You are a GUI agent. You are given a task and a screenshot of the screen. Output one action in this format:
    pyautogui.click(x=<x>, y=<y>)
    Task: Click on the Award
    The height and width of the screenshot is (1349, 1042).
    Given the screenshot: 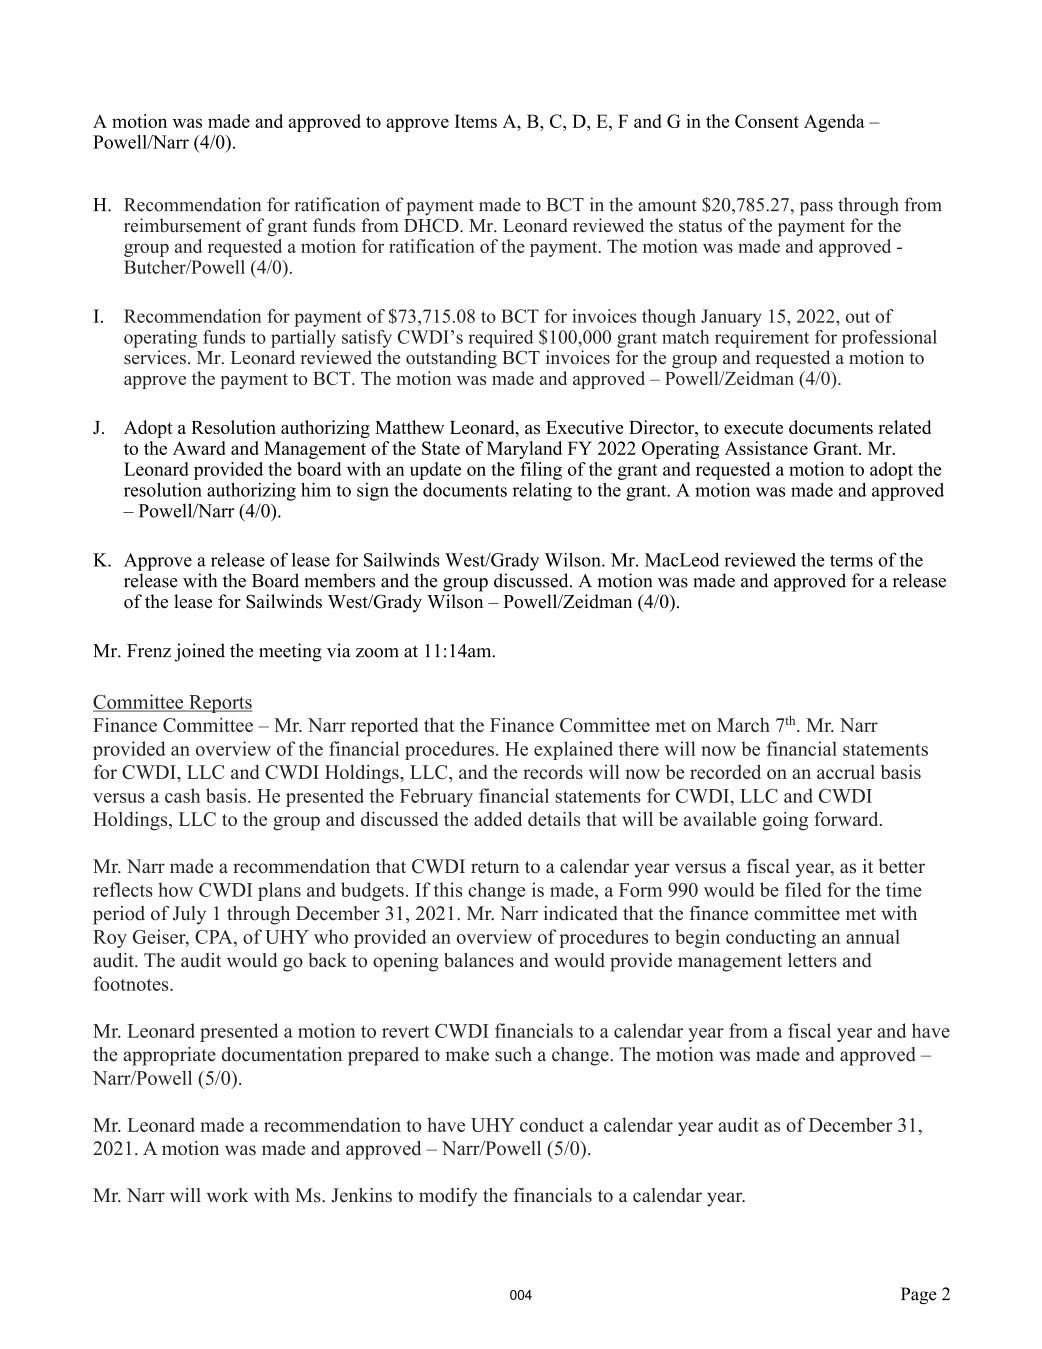 What is the action you would take?
    pyautogui.click(x=199, y=448)
